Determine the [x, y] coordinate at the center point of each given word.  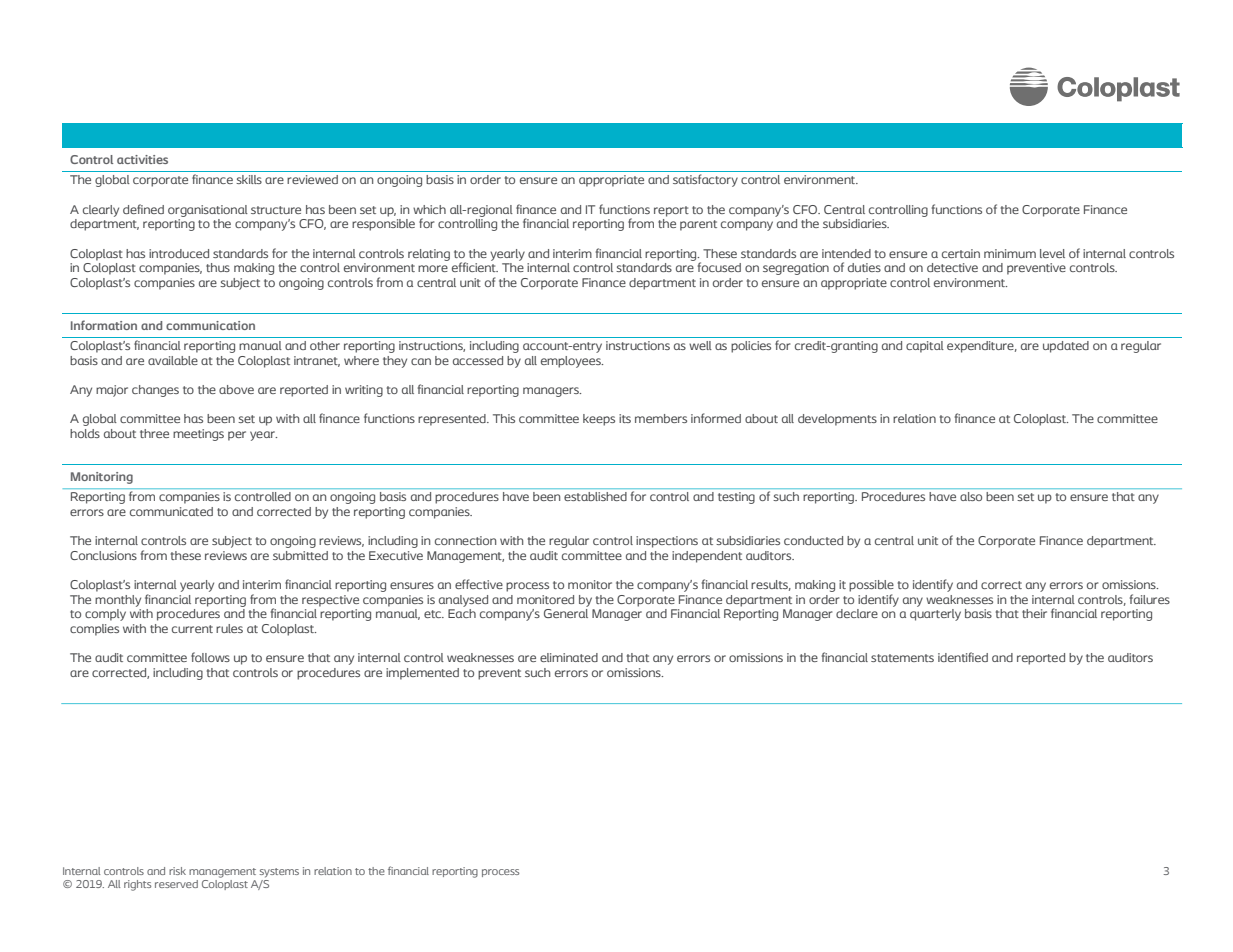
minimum [1010, 253]
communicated [171, 511]
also [971, 496]
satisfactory [705, 180]
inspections [667, 542]
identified [963, 657]
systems [279, 873]
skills [249, 179]
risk [177, 871]
